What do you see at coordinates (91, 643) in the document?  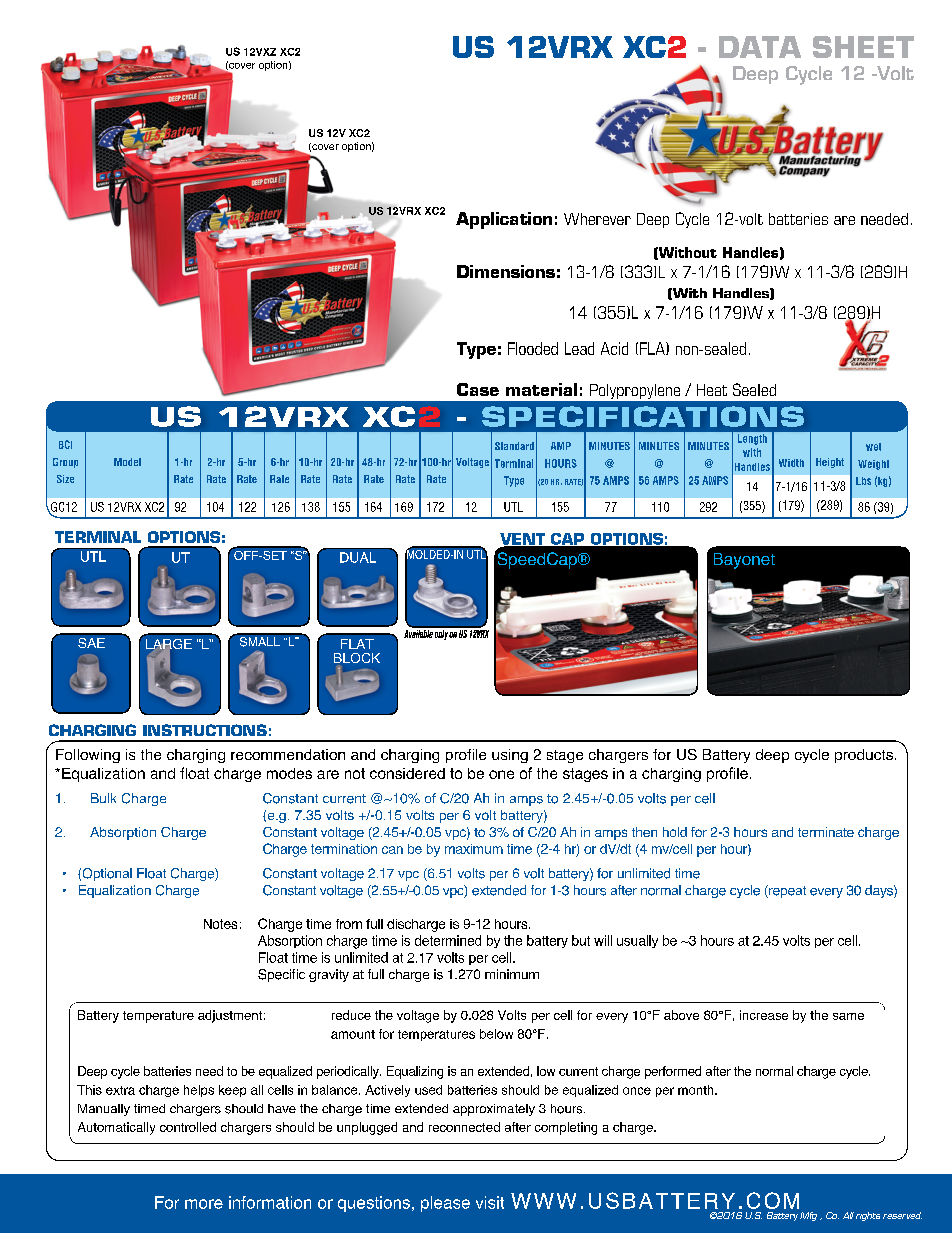 I see `SAE` at bounding box center [91, 643].
